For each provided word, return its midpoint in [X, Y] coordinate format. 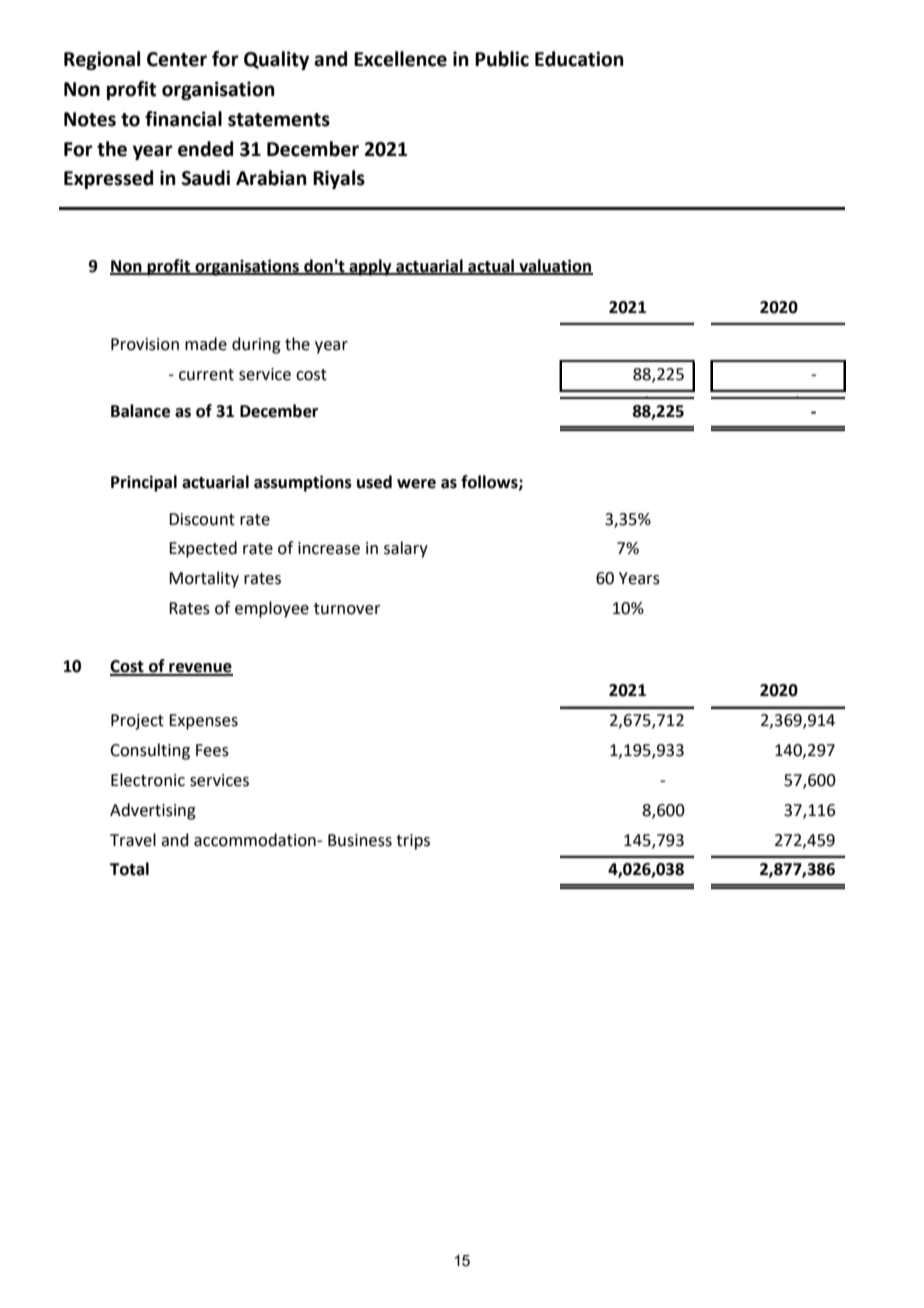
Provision [145, 344]
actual [491, 266]
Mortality [204, 579]
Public [502, 59]
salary [406, 549]
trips [413, 842]
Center [177, 59]
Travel [133, 840]
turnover [347, 609]
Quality [276, 60]
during [256, 345]
